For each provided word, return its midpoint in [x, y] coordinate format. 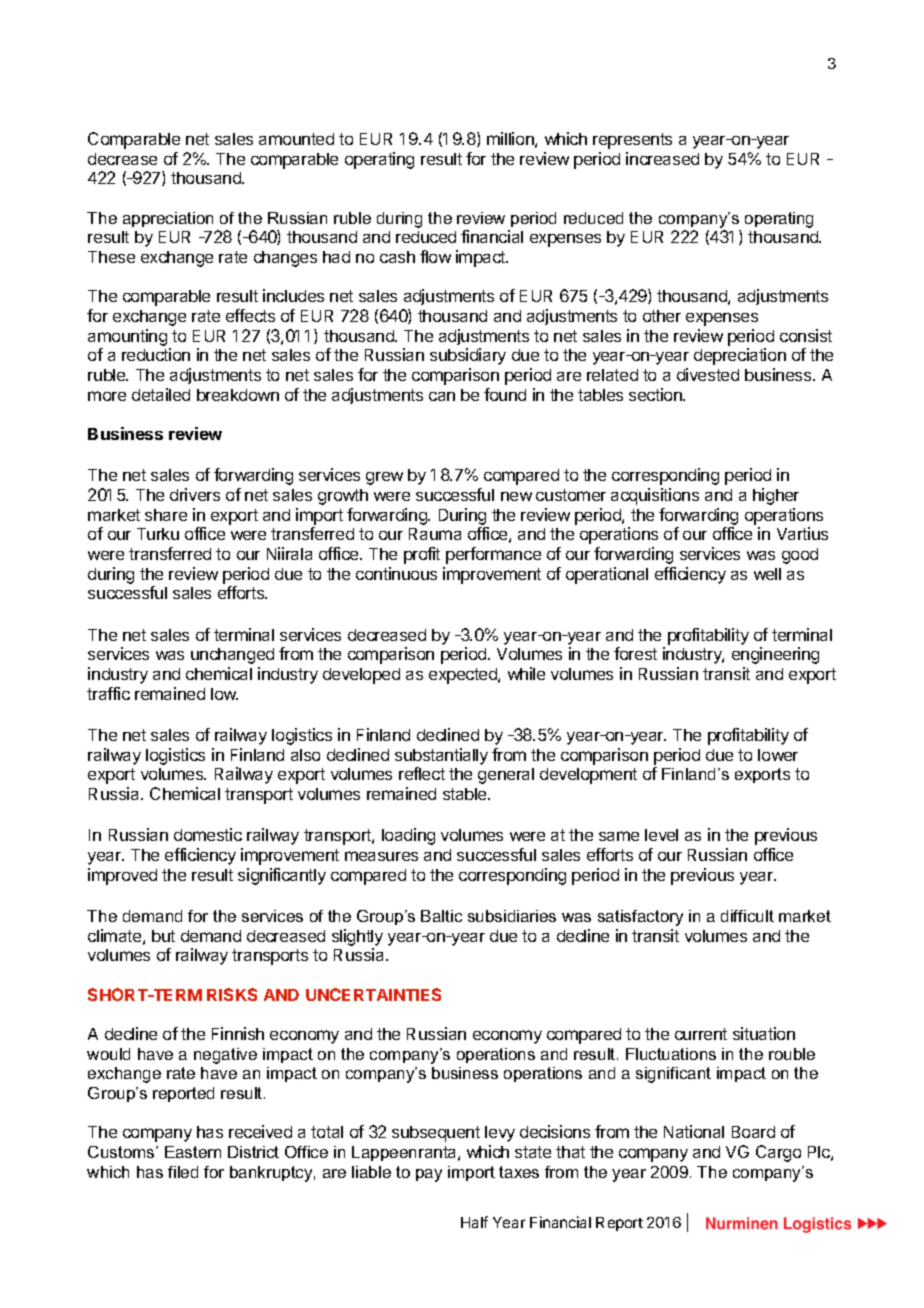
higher [776, 496]
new [516, 496]
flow [435, 256]
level [661, 835]
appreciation [168, 219]
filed [183, 1172]
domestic [208, 834]
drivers [195, 494]
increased [662, 158]
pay [429, 1175]
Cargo [778, 1153]
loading [408, 836]
